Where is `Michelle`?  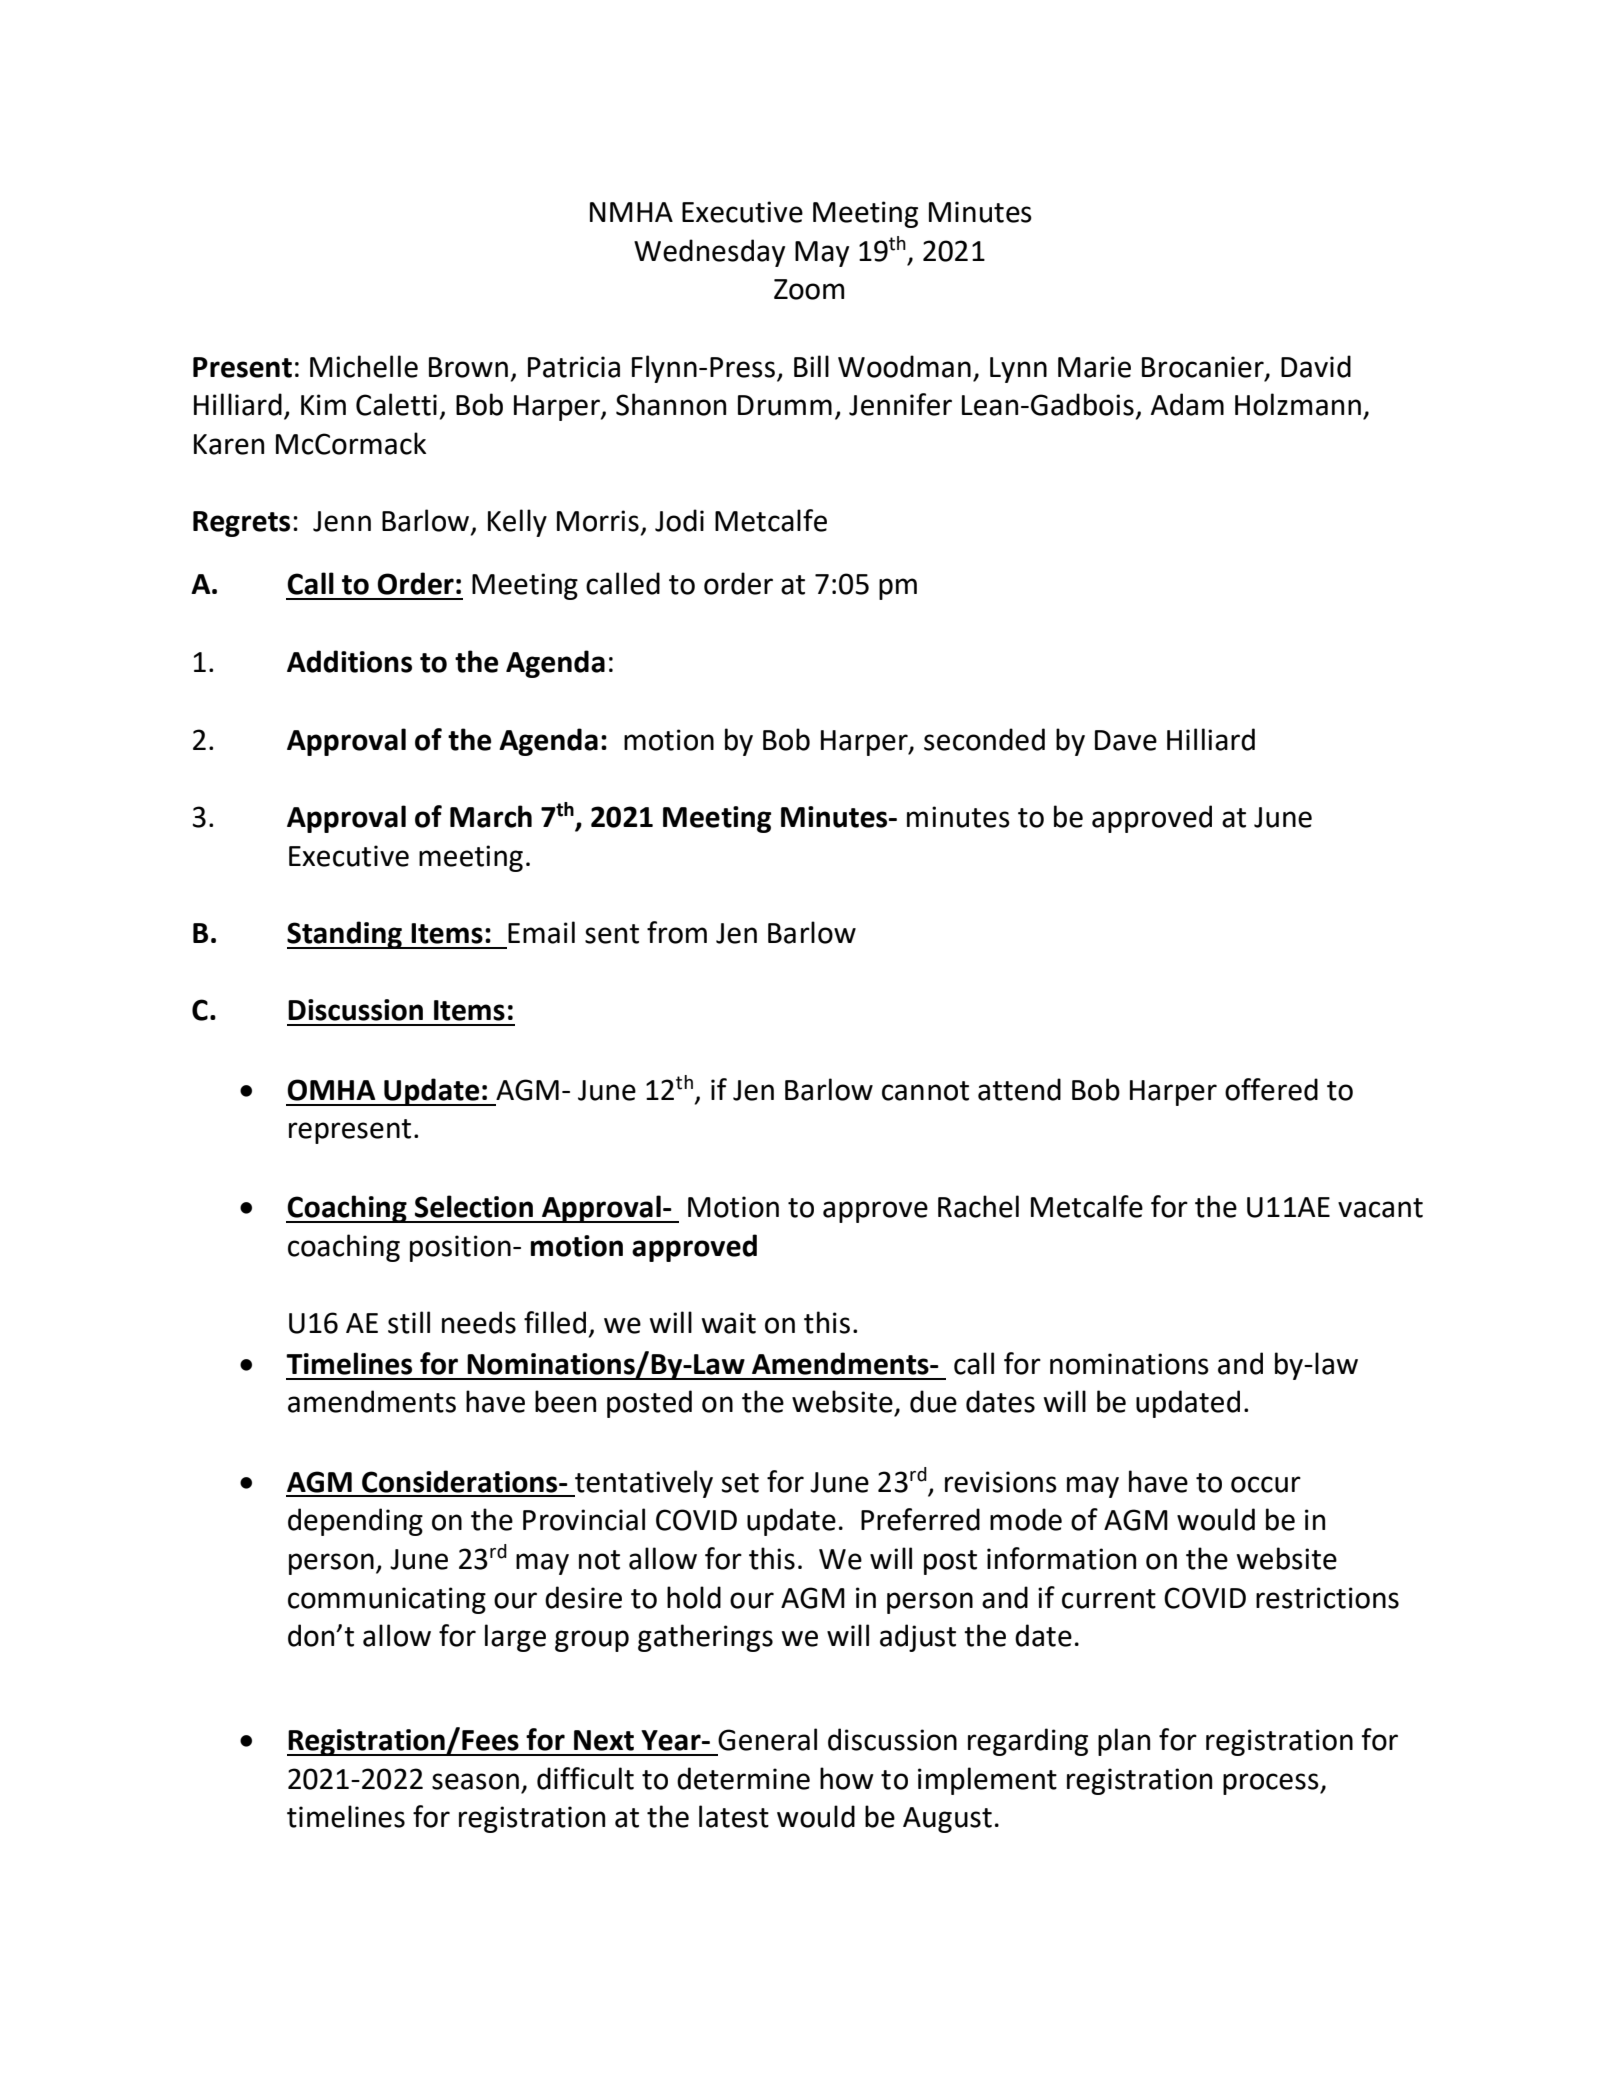
Michelle is located at coordinates (364, 366).
